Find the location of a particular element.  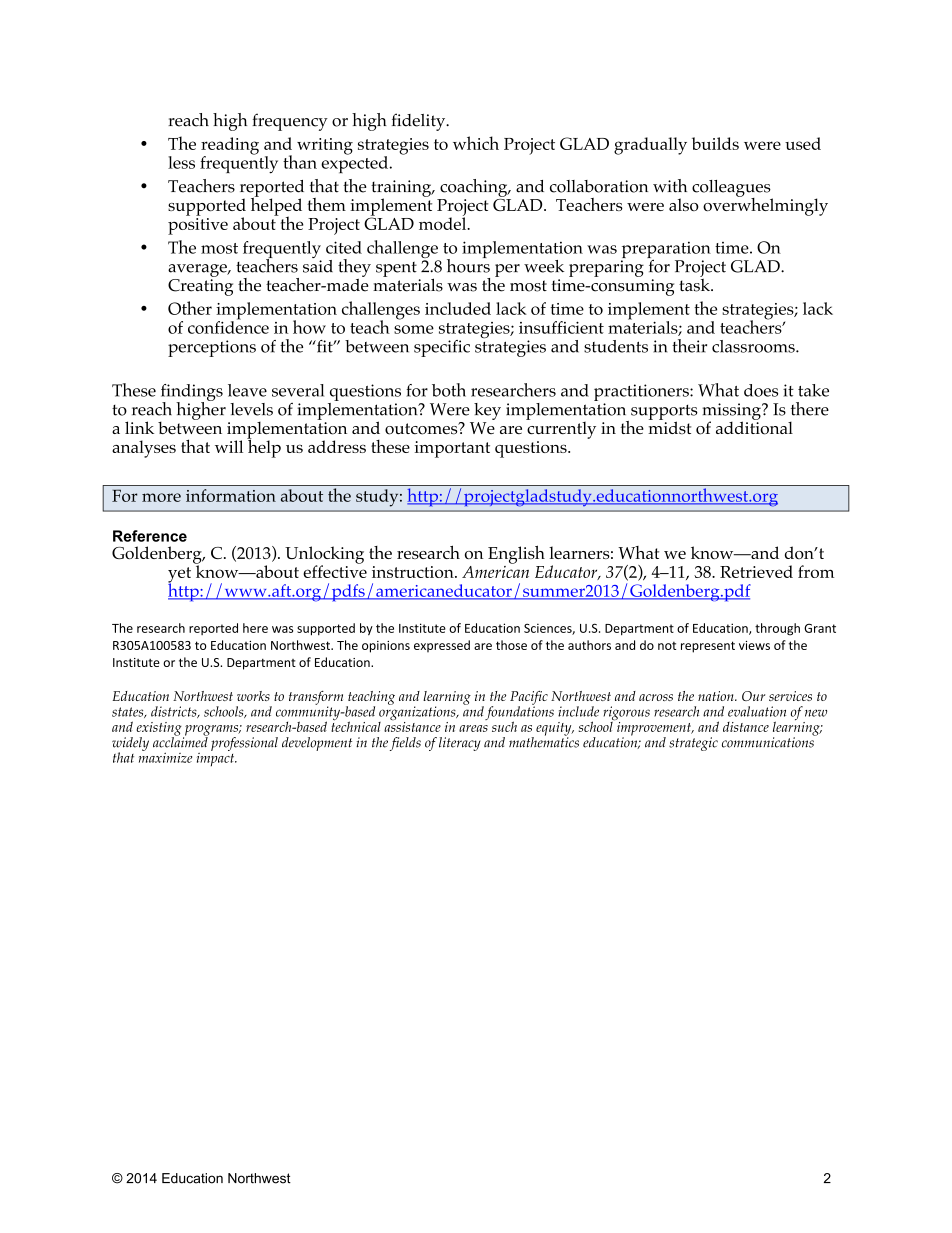

acclaimed is located at coordinates (180, 741).
